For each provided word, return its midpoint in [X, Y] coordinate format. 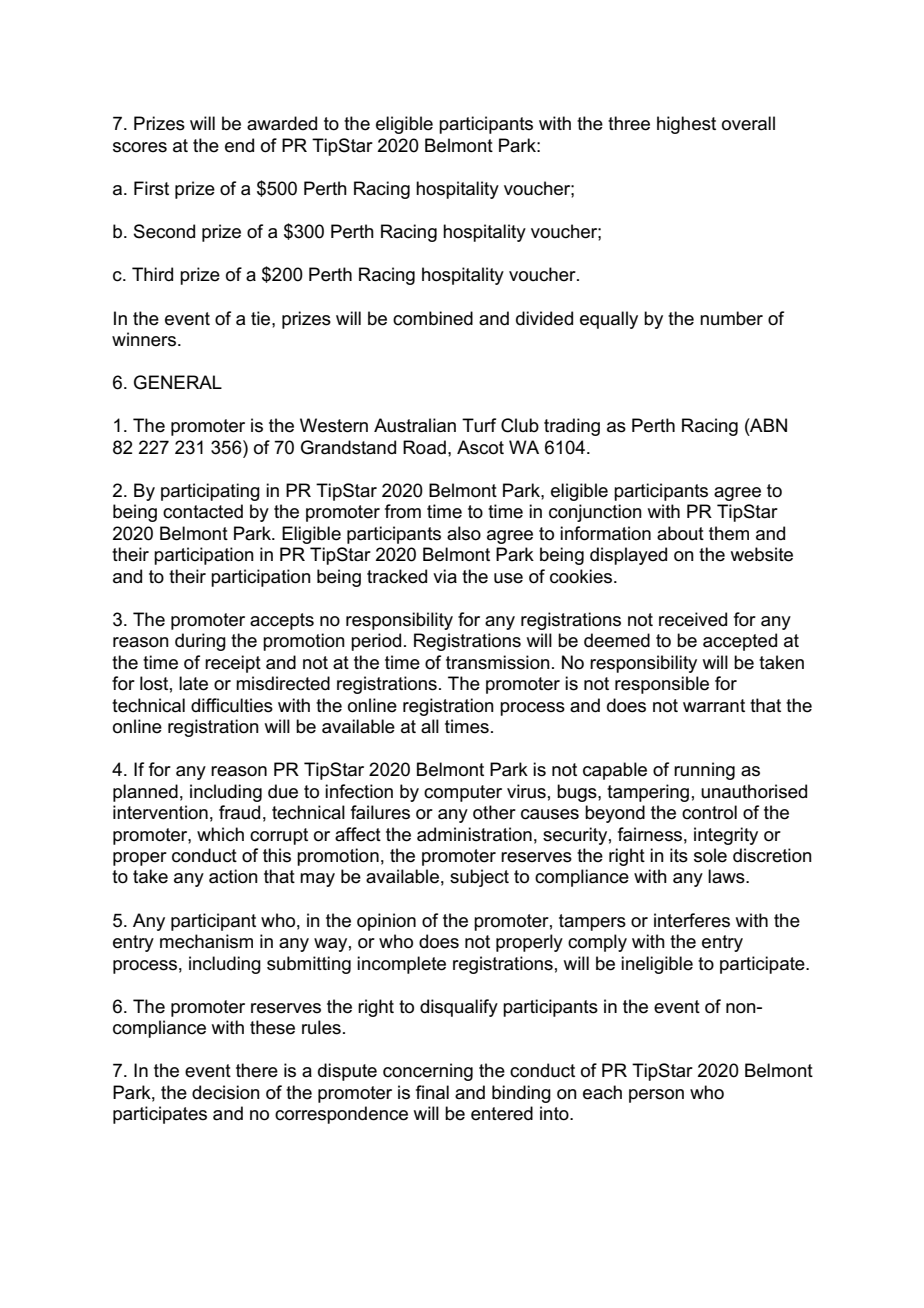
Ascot [480, 447]
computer [463, 793]
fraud [239, 812]
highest [686, 125]
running [704, 771]
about [680, 533]
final [432, 1092]
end [239, 145]
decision [226, 1092]
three [629, 123]
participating [210, 492]
